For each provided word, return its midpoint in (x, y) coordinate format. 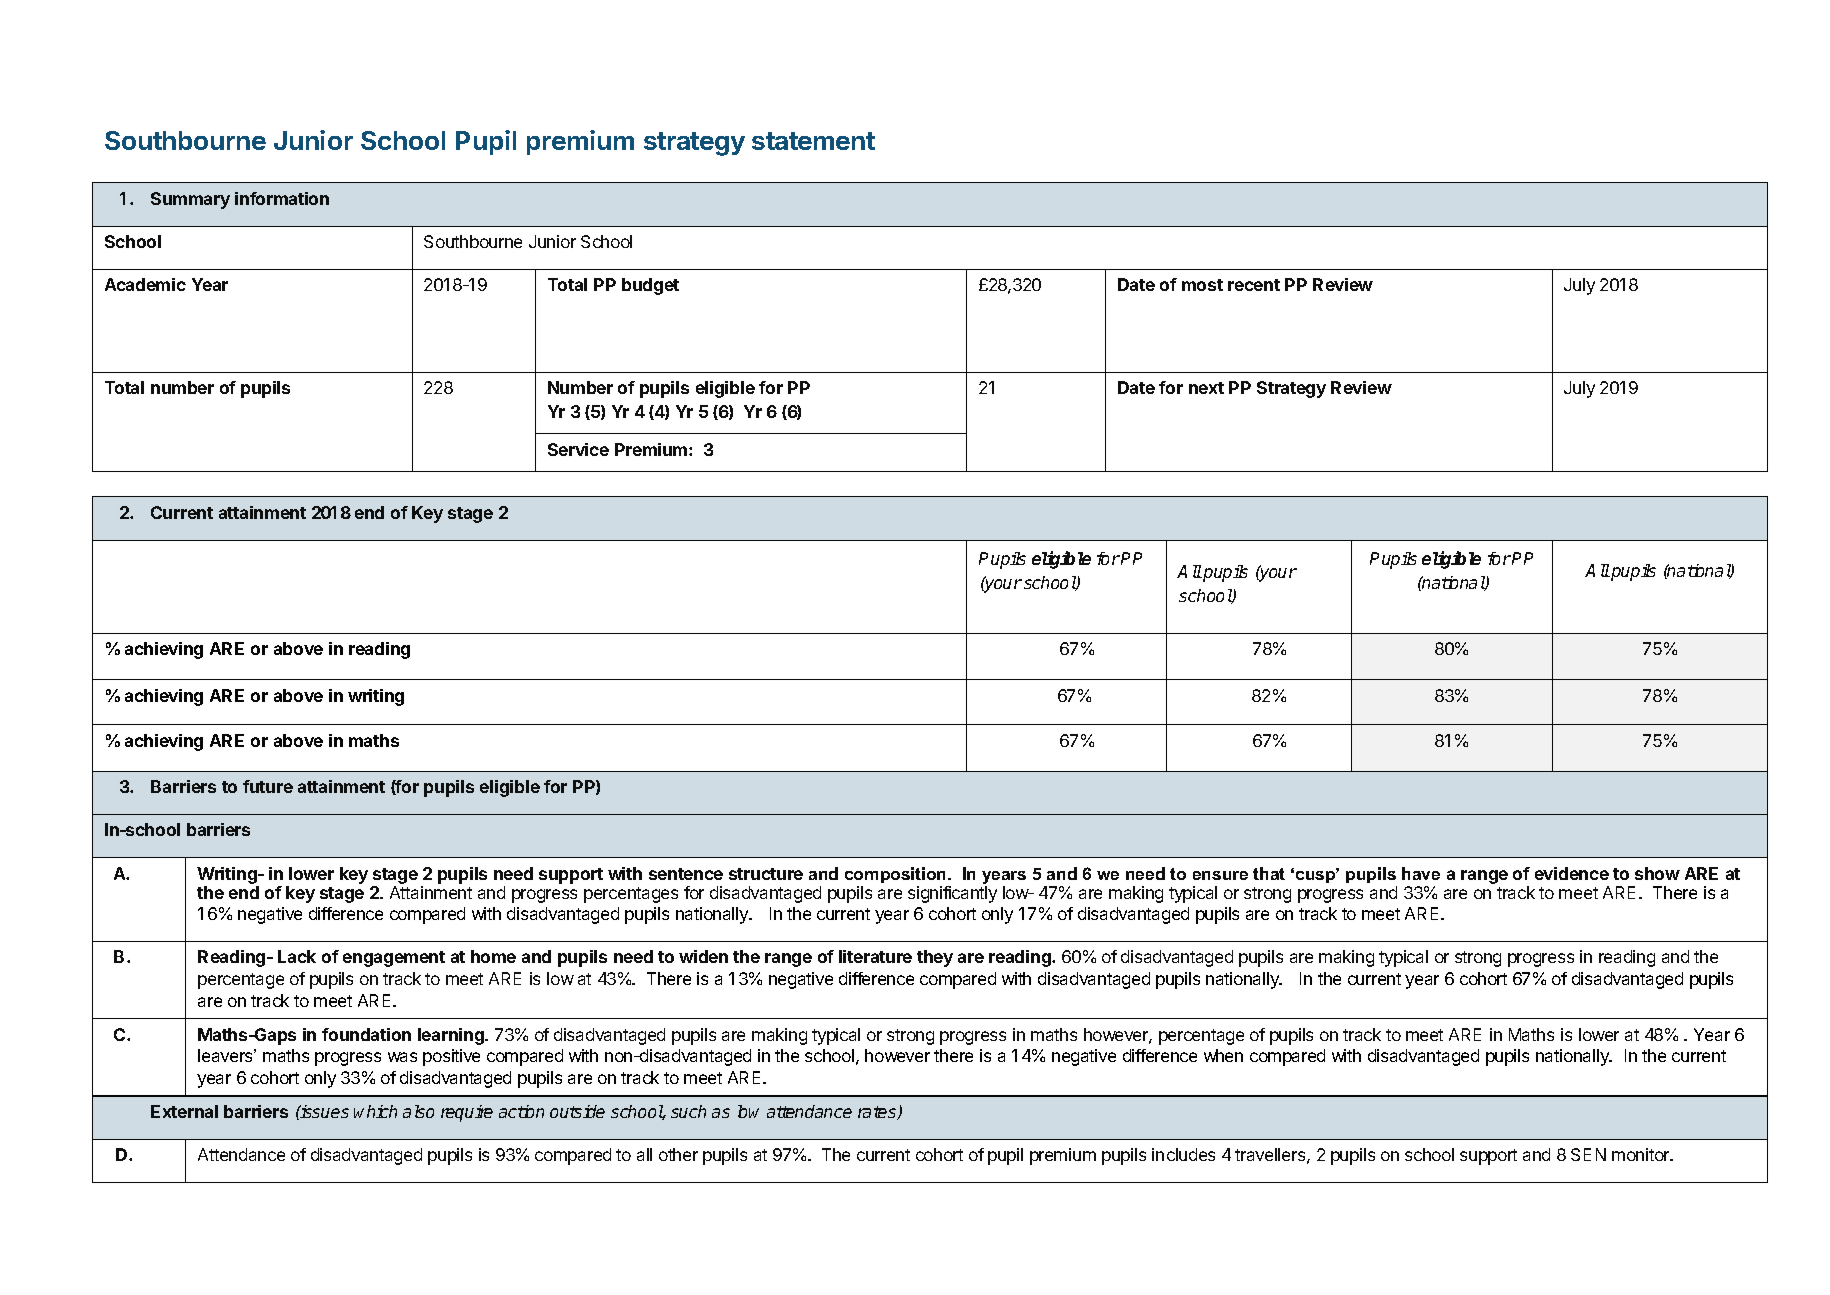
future (268, 786)
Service (578, 449)
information (282, 198)
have (1421, 873)
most (1202, 285)
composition (897, 875)
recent (1254, 285)
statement (813, 141)
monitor (1642, 1154)
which (375, 1111)
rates (878, 1113)
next (1206, 388)
